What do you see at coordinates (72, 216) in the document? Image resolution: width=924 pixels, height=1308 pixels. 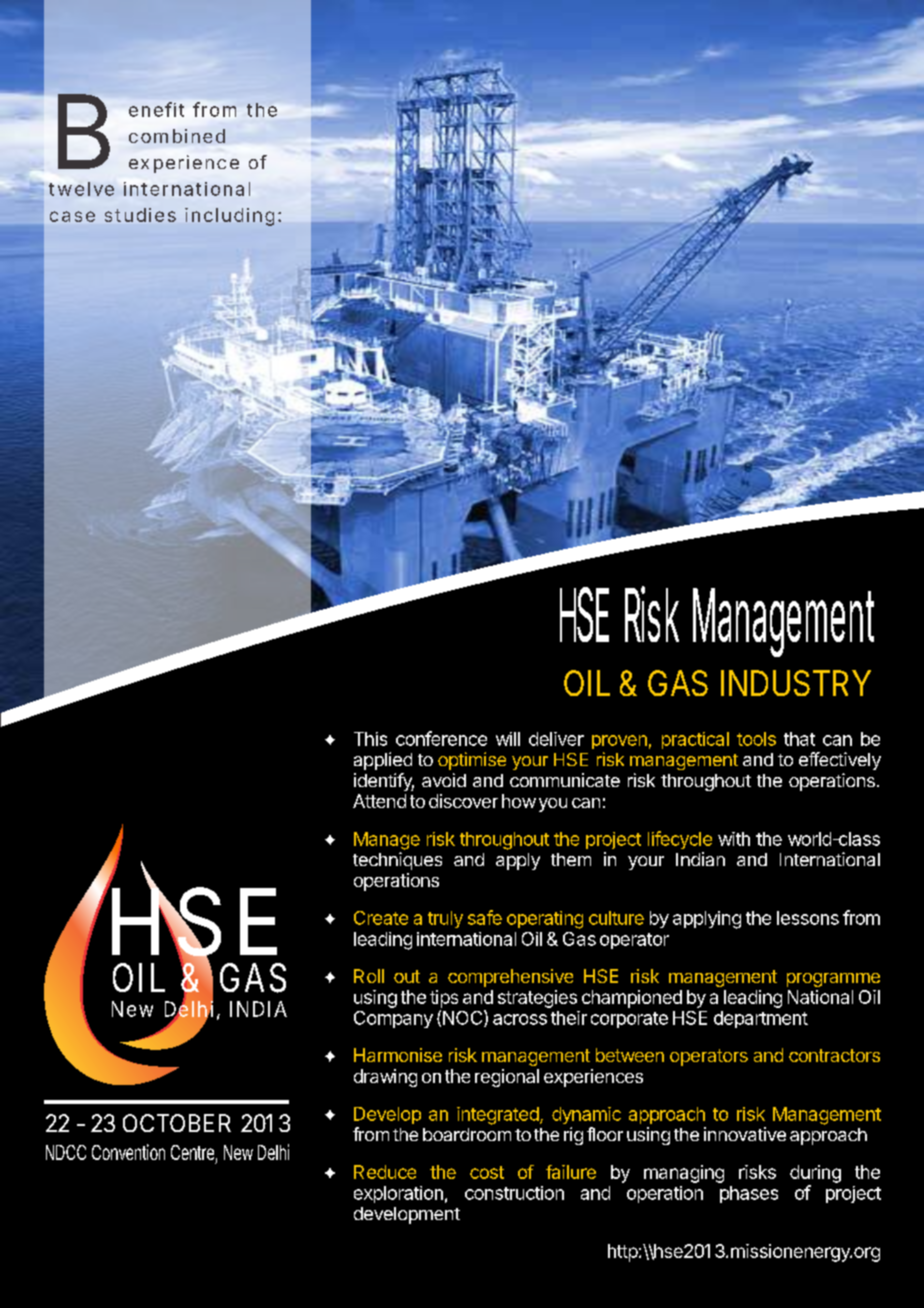 I see `case` at bounding box center [72, 216].
